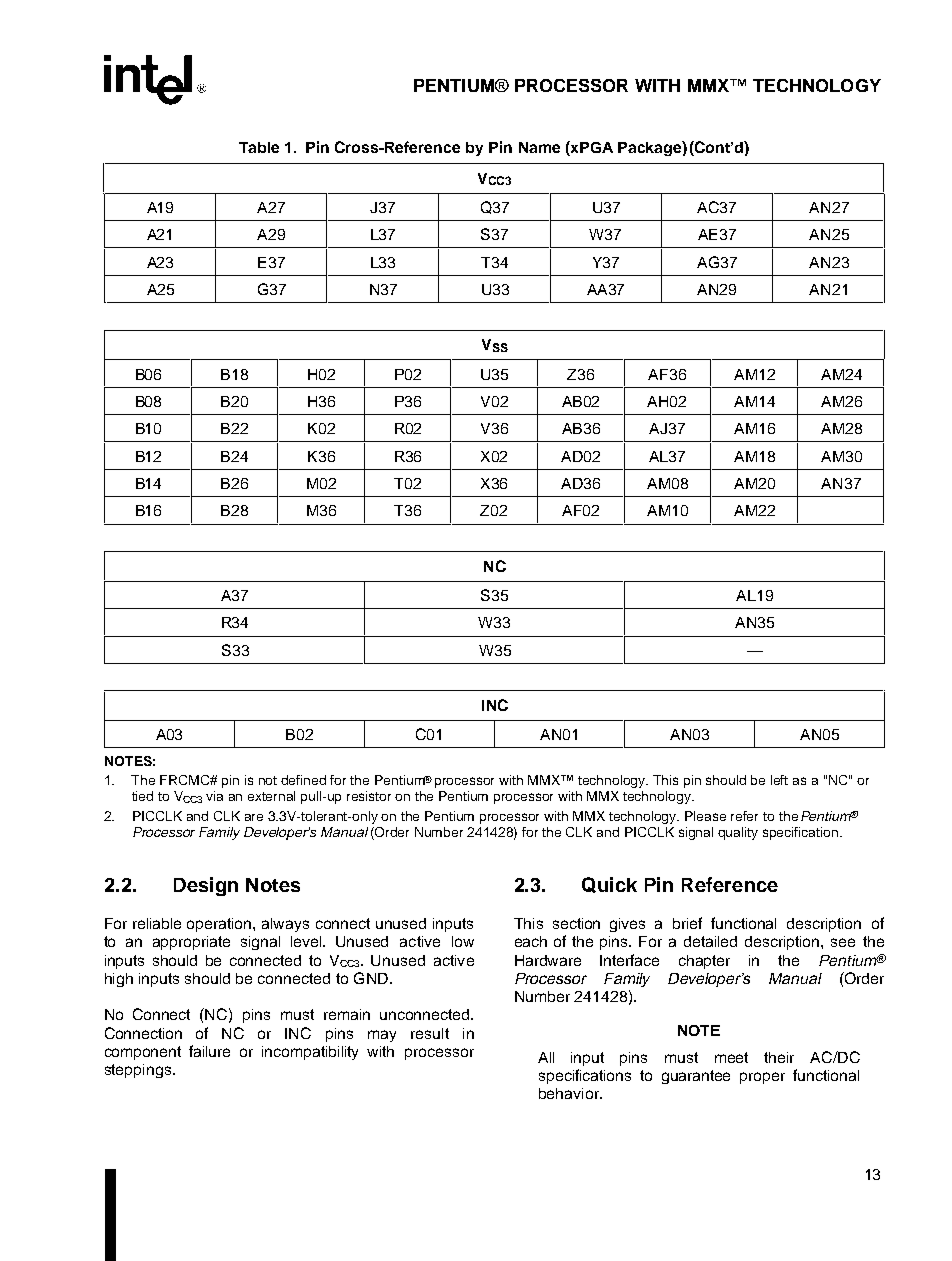  I want to click on external, so click(271, 796).
